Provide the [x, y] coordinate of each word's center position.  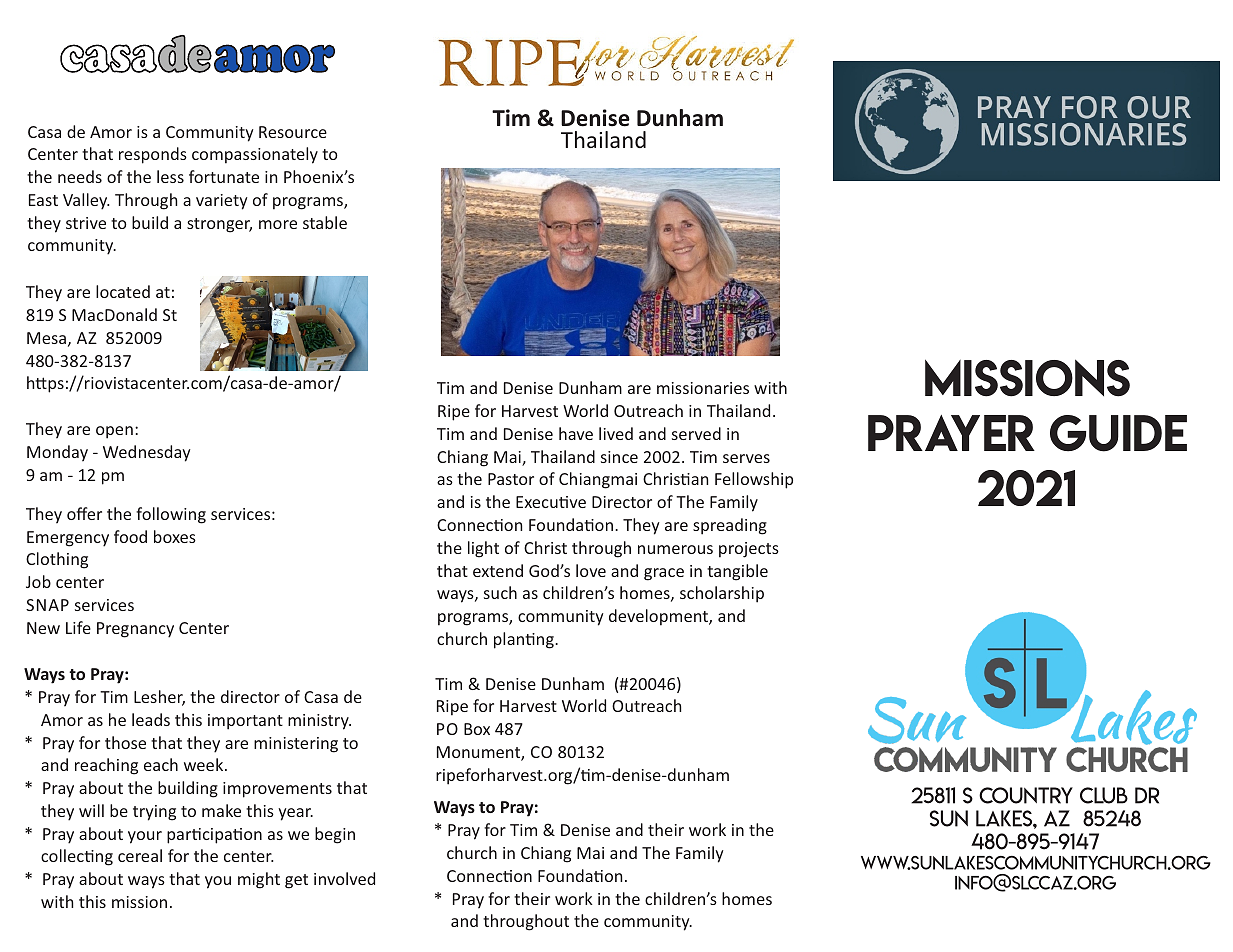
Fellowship [754, 480]
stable [325, 222]
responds [153, 155]
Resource [293, 132]
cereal [140, 855]
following [171, 515]
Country [1026, 795]
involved [344, 878]
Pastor [511, 479]
